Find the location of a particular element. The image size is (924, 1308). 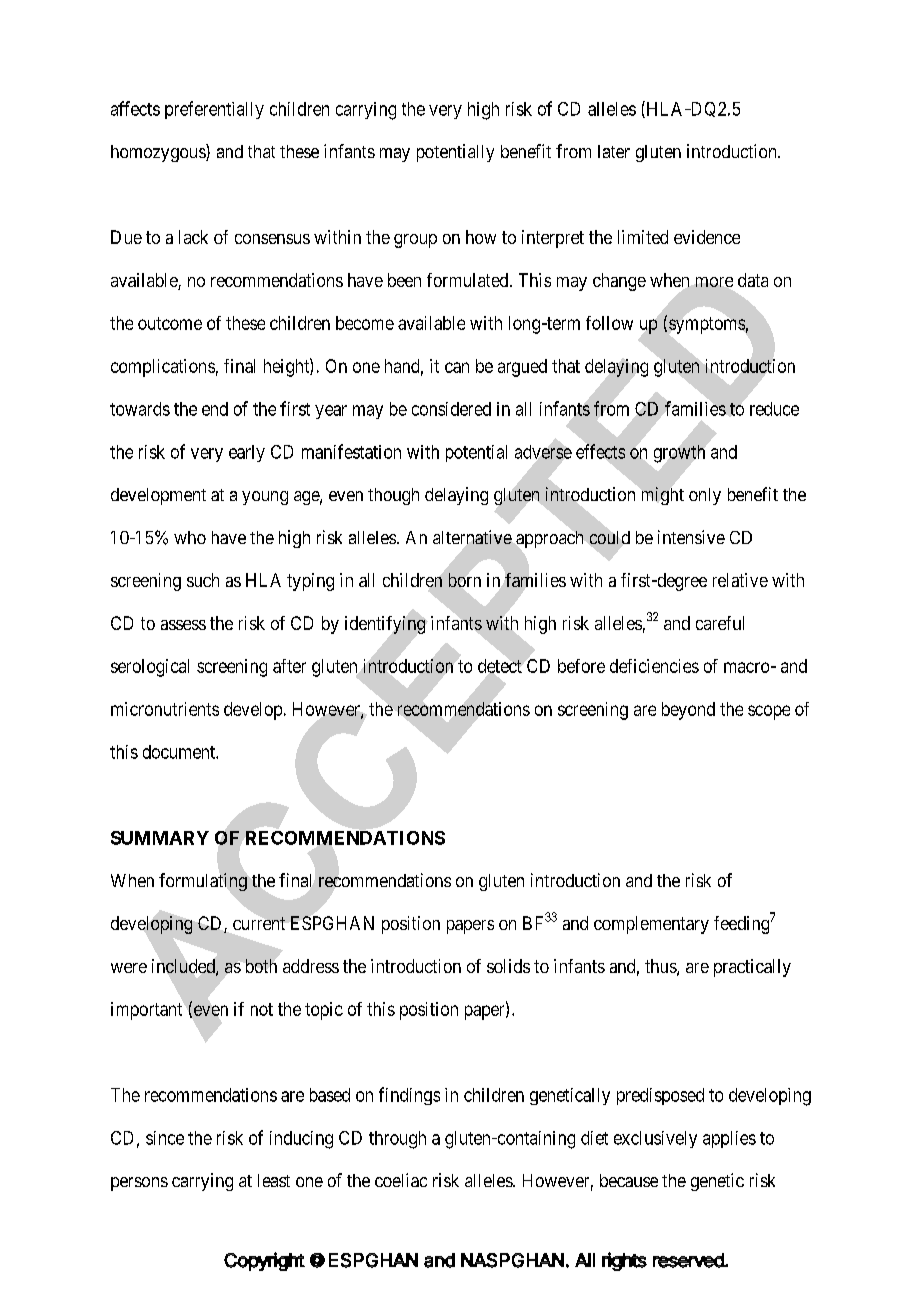

complementary is located at coordinates (651, 925).
